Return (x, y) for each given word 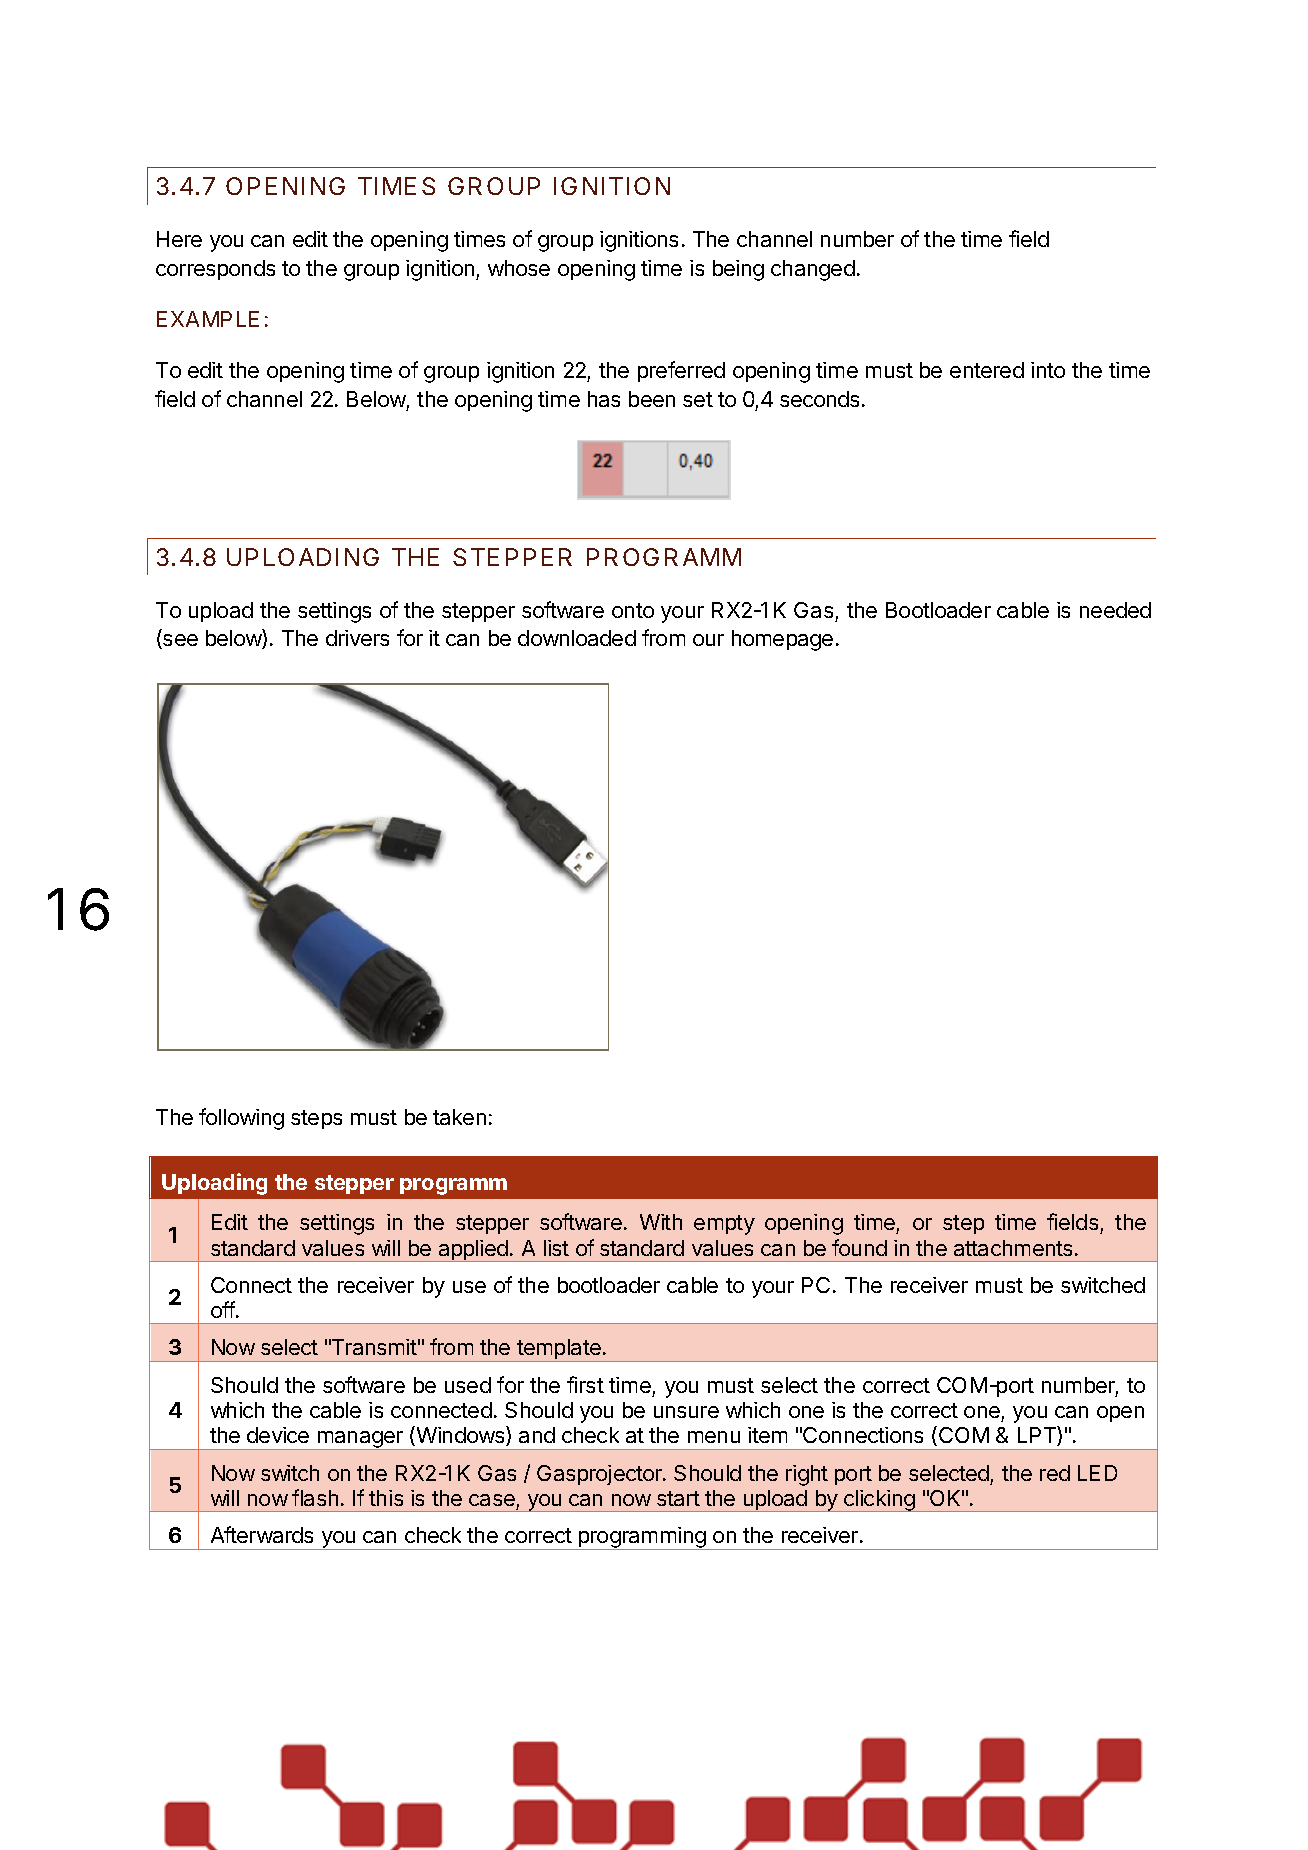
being (738, 270)
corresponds (215, 270)
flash (315, 1497)
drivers (357, 638)
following (241, 1119)
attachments (1013, 1248)
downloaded (577, 638)
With (661, 1222)
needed (1115, 610)
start (678, 1498)
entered (987, 370)
